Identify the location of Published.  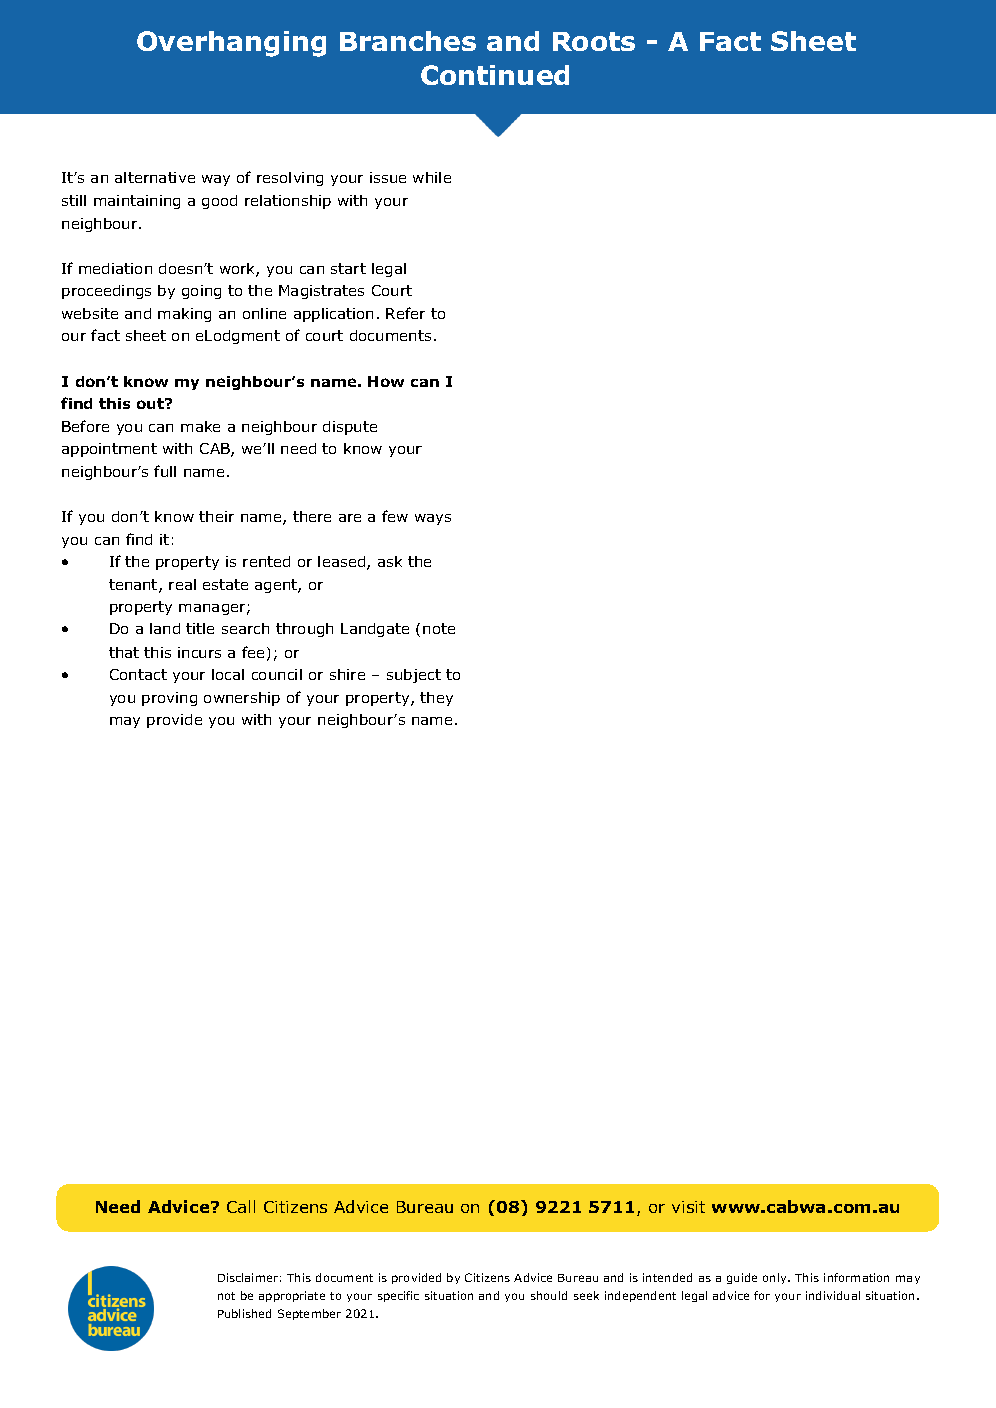
(244, 1313).
